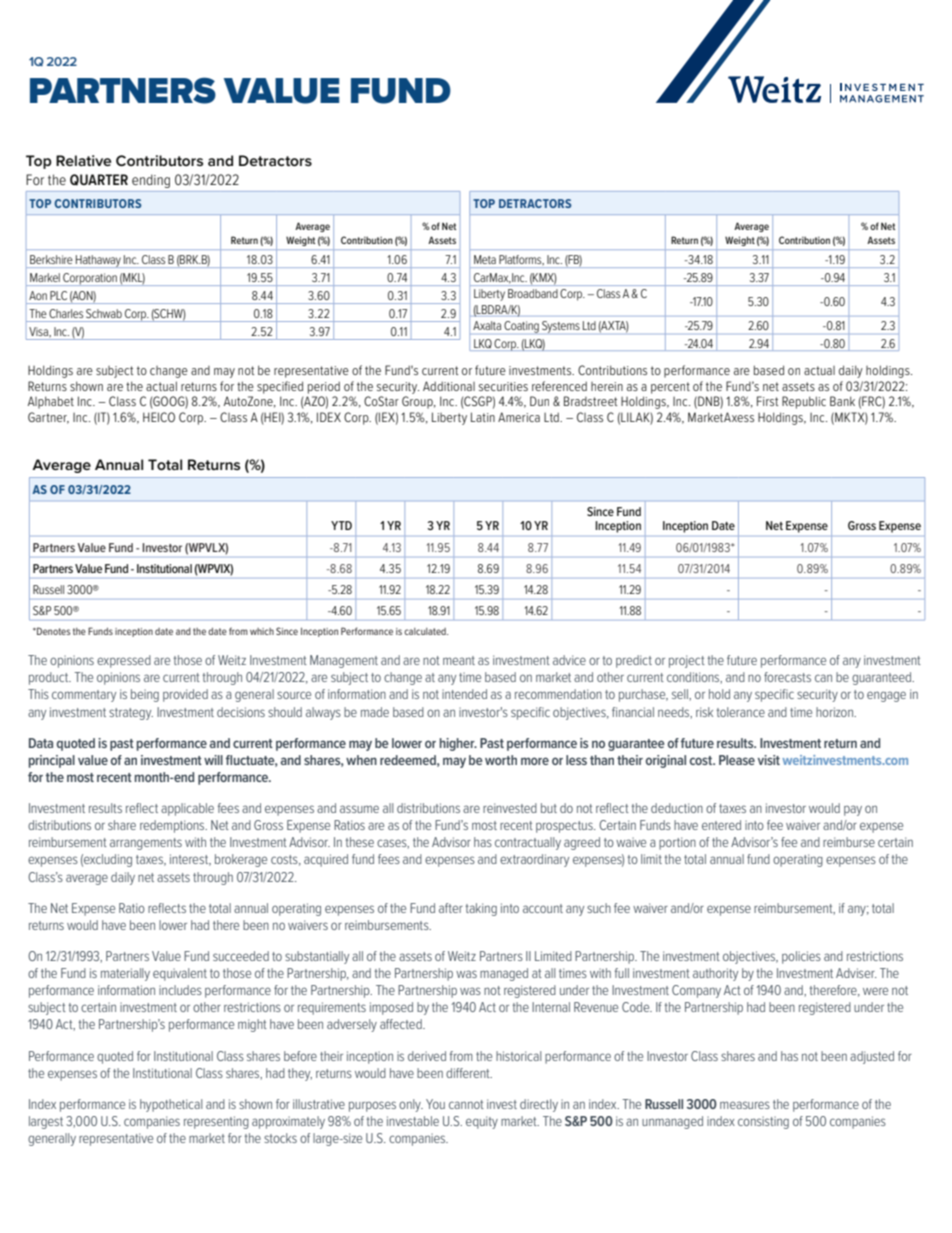  Describe the element at coordinates (466, 1104) in the screenshot. I see `cannot` at that location.
